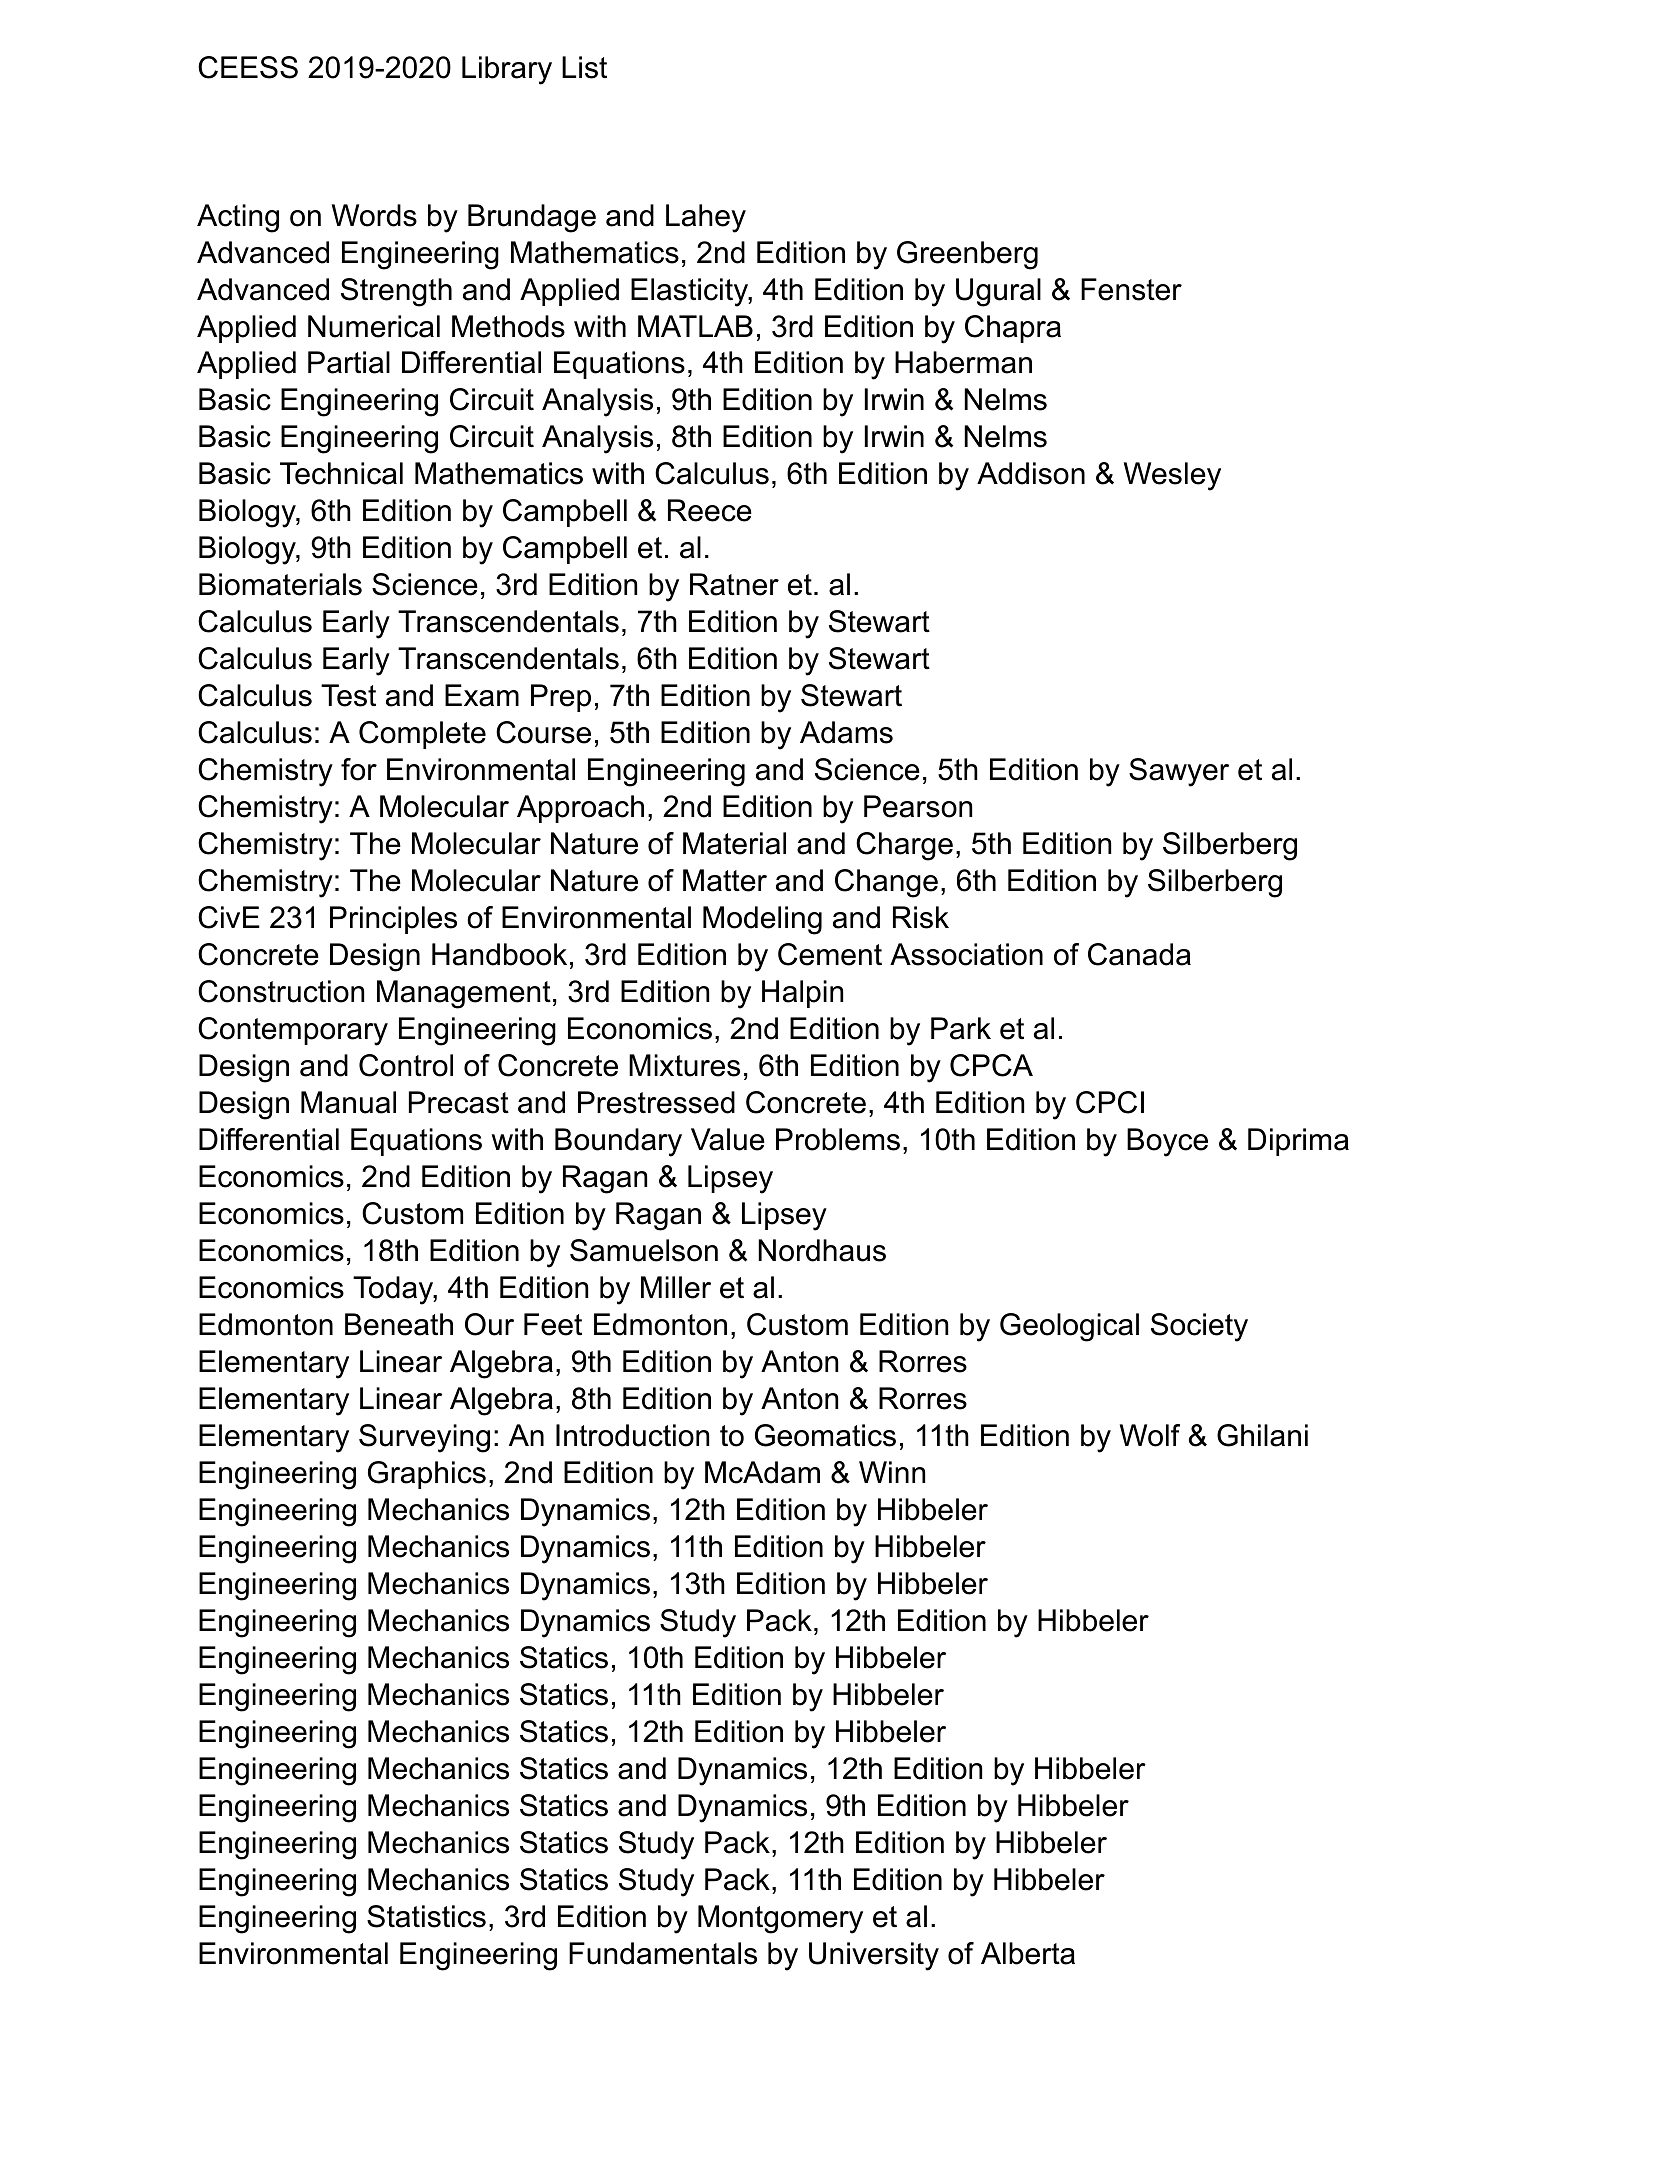  What do you see at coordinates (426, 1916) in the screenshot?
I see `Statistics` at bounding box center [426, 1916].
